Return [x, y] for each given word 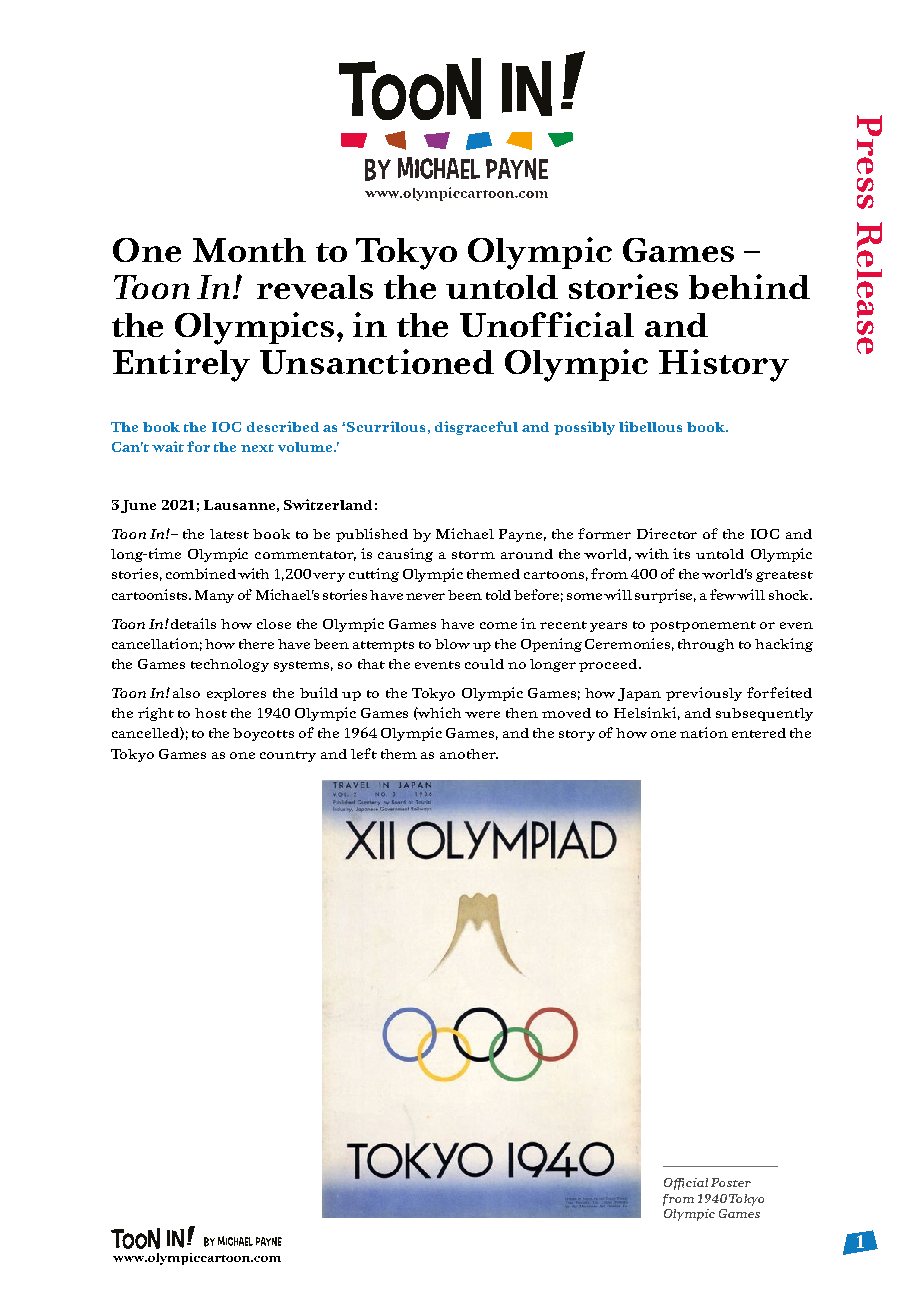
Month [249, 250]
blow [452, 644]
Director [667, 533]
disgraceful [476, 428]
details [193, 623]
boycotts [263, 734]
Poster [731, 1182]
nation [704, 732]
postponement [703, 626]
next [257, 448]
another [469, 754]
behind [749, 286]
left [364, 753]
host [211, 713]
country [288, 756]
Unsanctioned [377, 361]
